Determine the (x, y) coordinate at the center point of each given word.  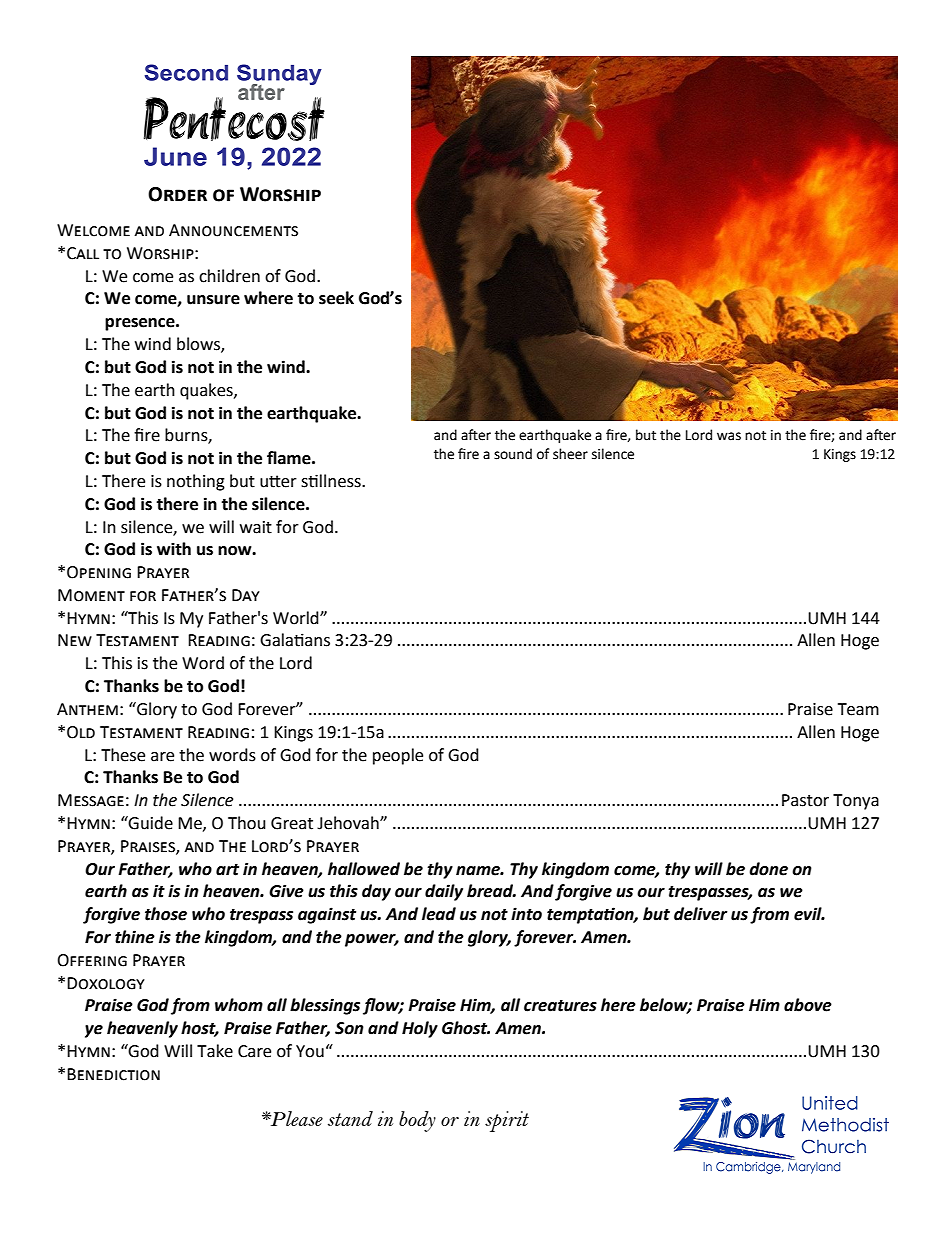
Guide (150, 823)
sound (513, 454)
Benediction (113, 1074)
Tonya (856, 802)
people (398, 756)
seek (336, 298)
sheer (570, 454)
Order (177, 194)
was (729, 436)
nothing (196, 482)
